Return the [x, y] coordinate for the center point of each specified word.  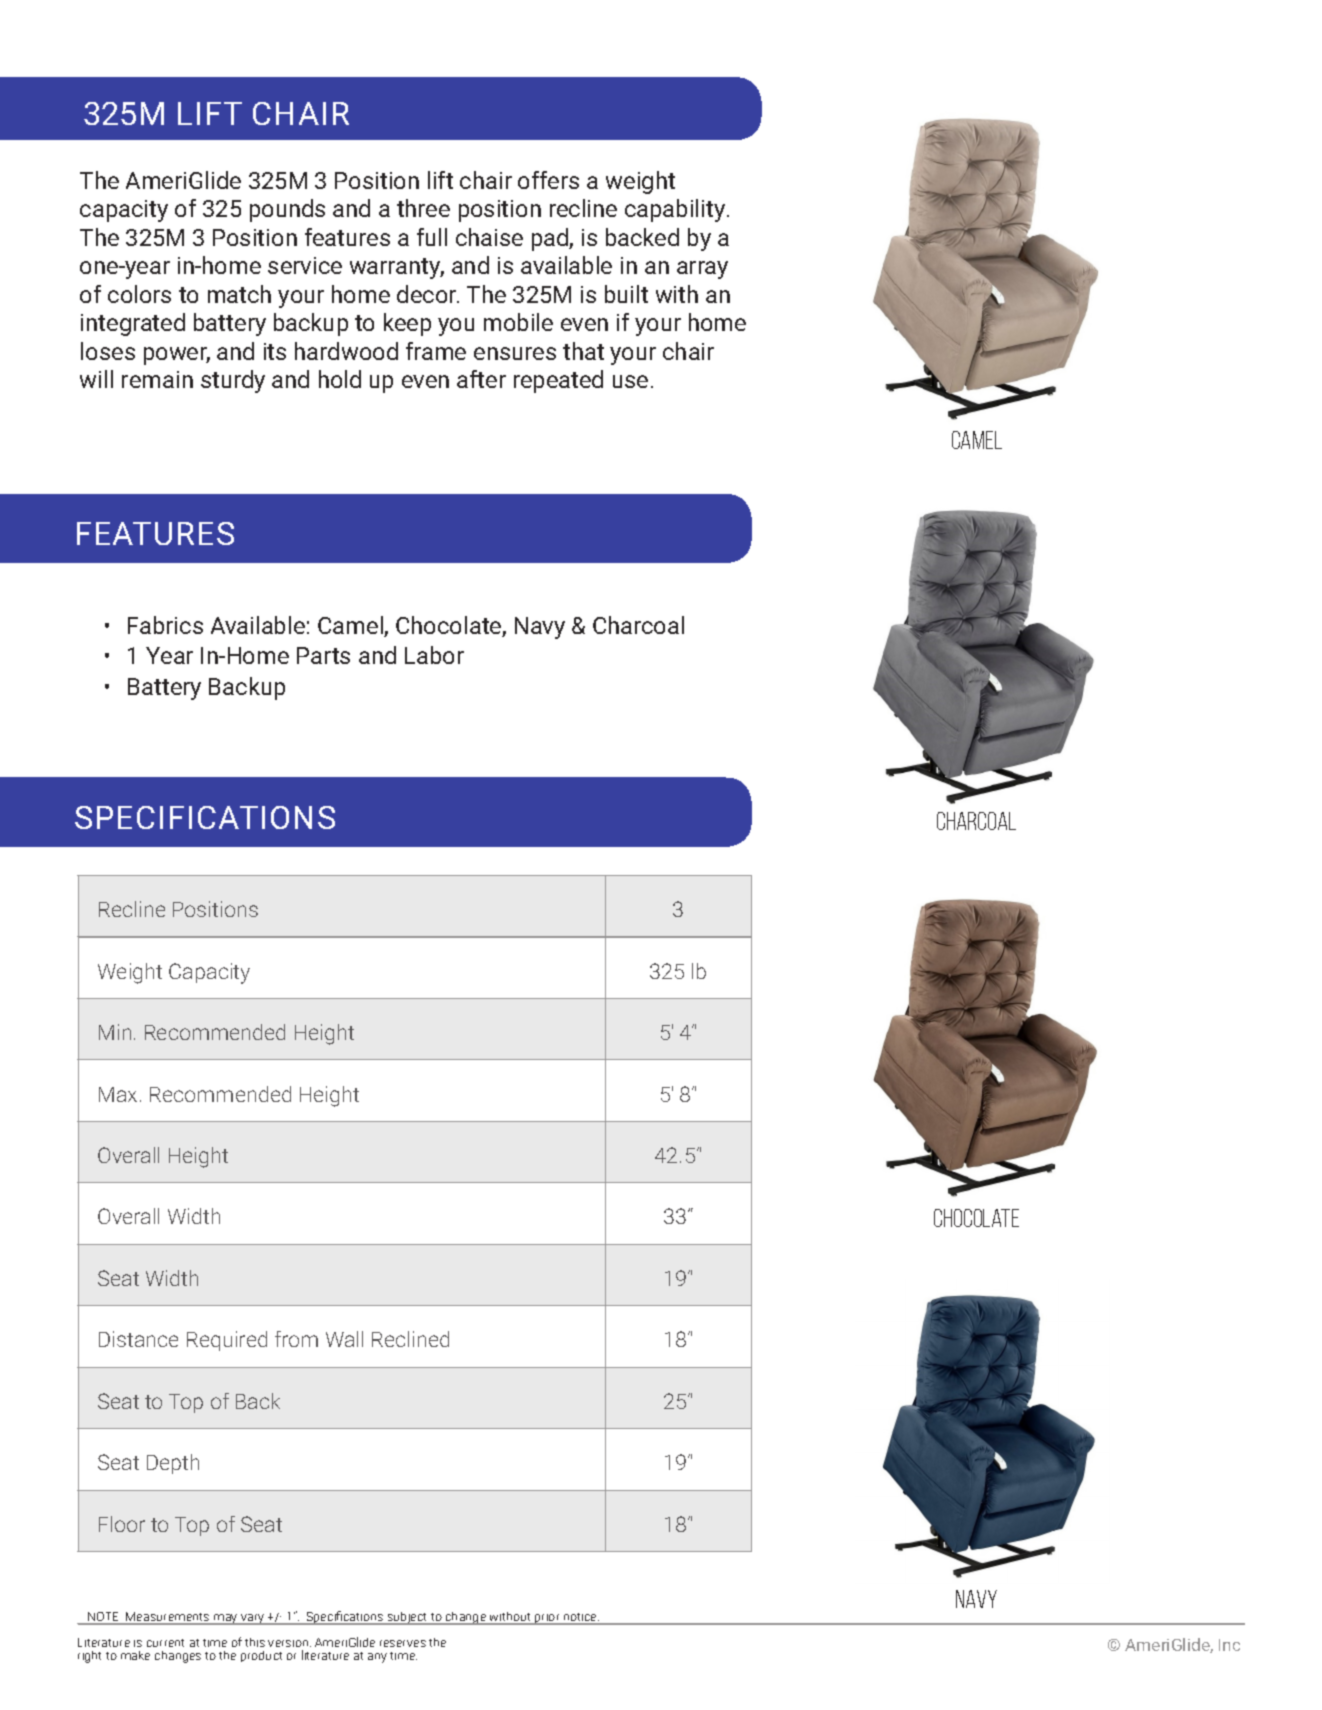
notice [580, 1618]
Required [227, 1341]
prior [548, 1619]
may [226, 1619]
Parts [323, 655]
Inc [1229, 1645]
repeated [558, 381]
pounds [287, 210]
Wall [344, 1339]
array [702, 270]
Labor [434, 655]
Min [115, 1032]
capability [676, 210]
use [630, 381]
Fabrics [165, 625]
